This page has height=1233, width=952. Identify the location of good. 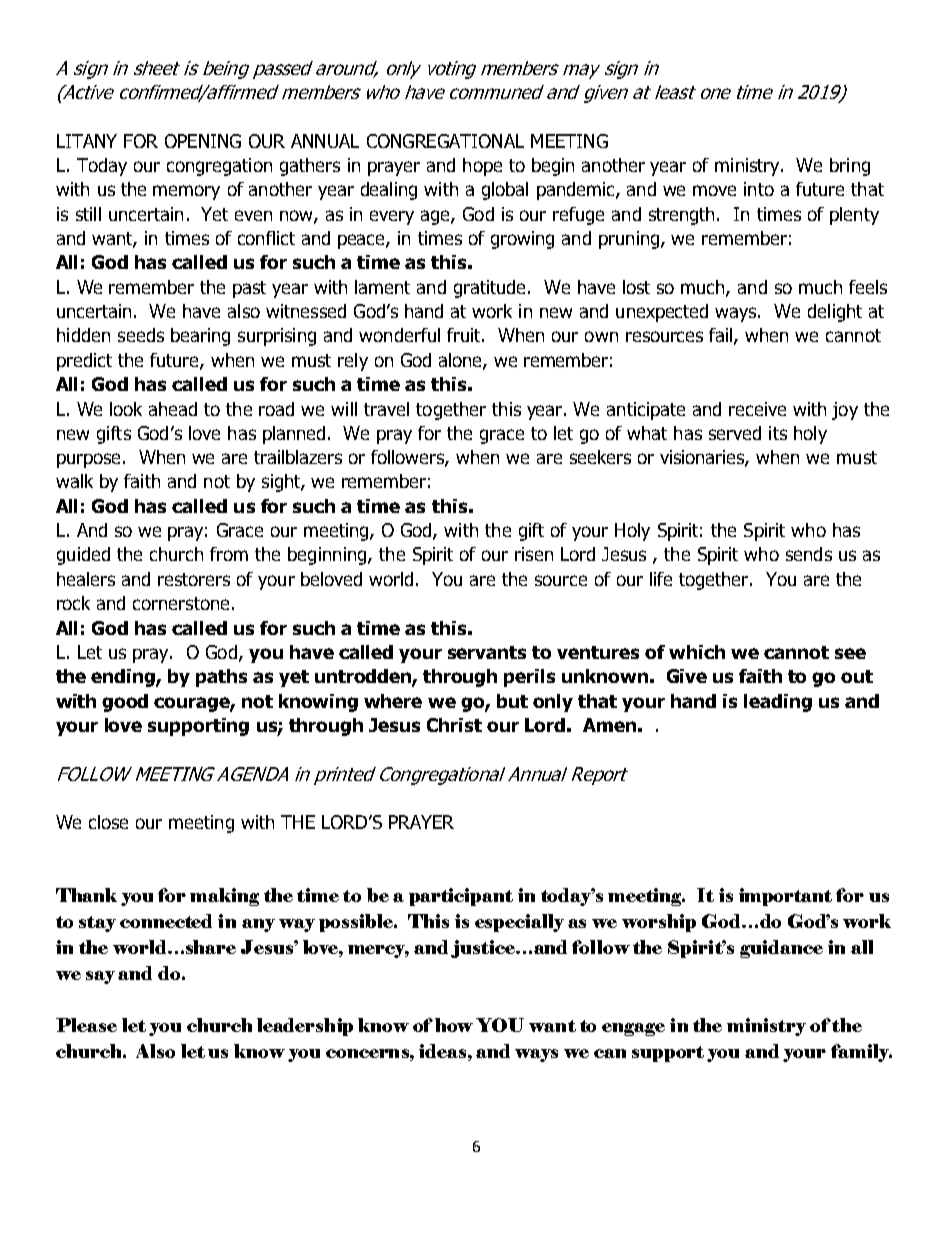
(125, 703).
